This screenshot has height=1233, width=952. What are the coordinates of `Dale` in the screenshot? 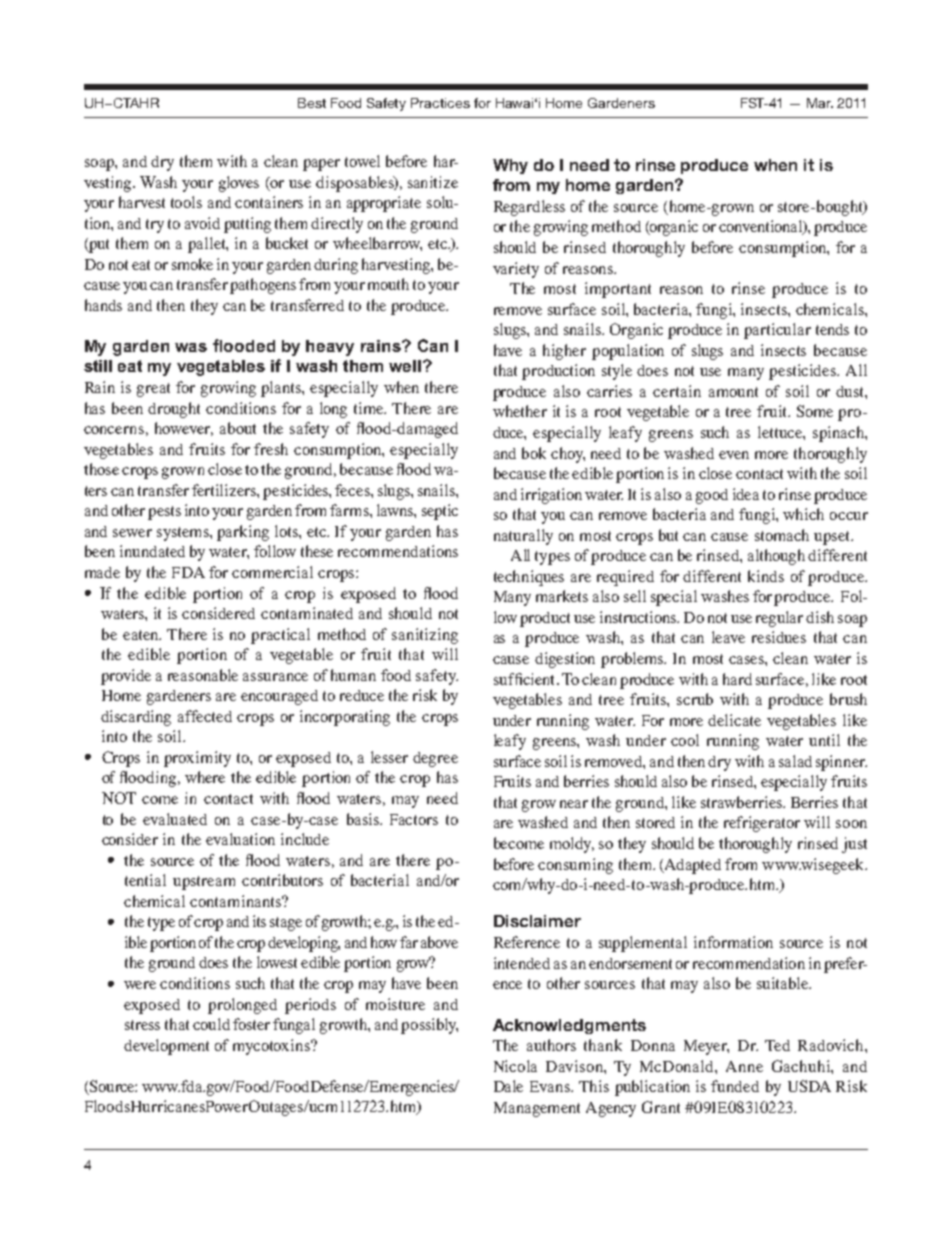 It's located at (508, 1086).
